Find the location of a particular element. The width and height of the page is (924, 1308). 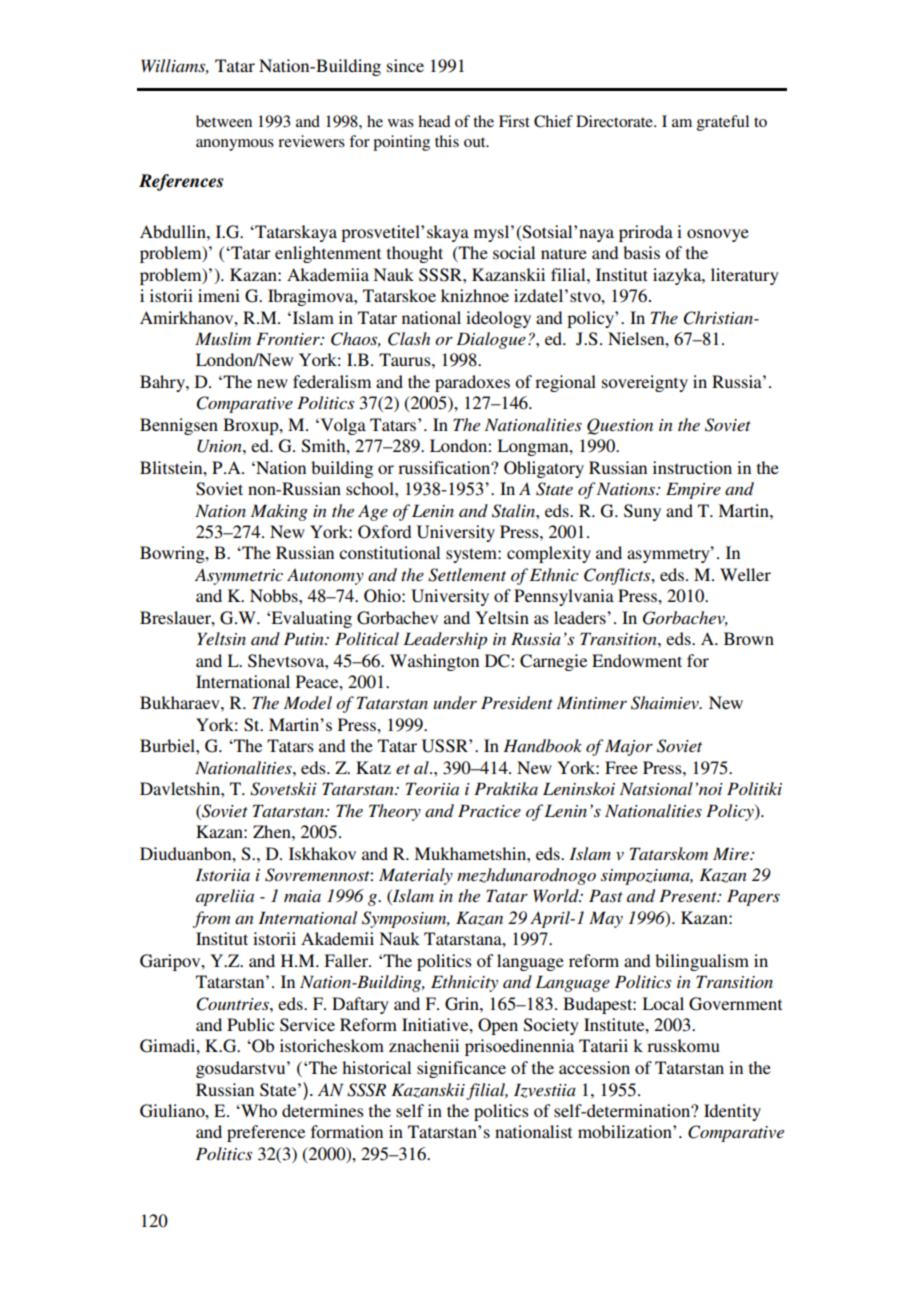

Practice is located at coordinates (489, 810).
